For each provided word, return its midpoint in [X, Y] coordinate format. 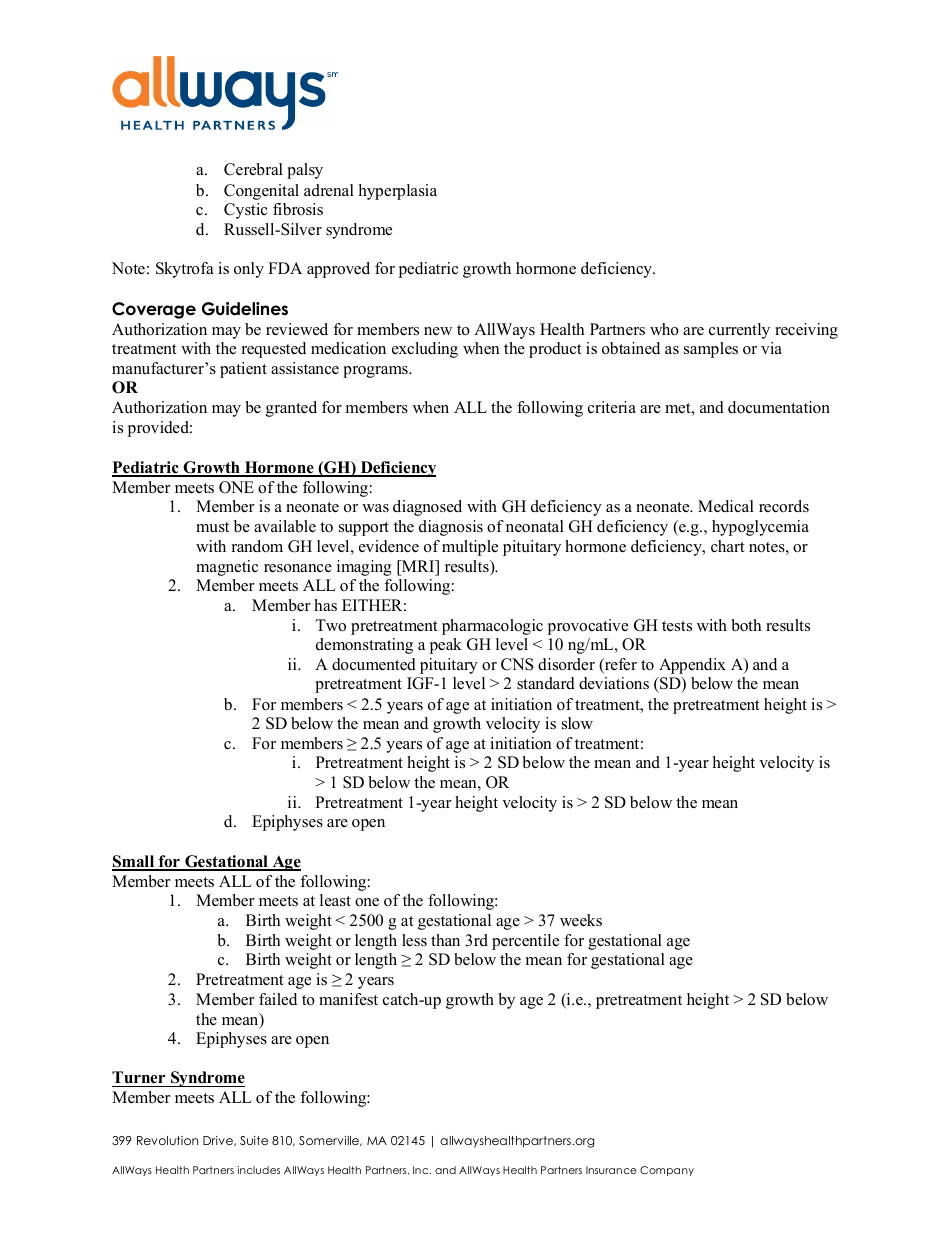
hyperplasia [398, 192]
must [212, 527]
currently [739, 331]
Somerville [330, 1141]
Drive [219, 1141]
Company [667, 1171]
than [445, 940]
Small [134, 862]
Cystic [246, 211]
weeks [581, 920]
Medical [726, 506]
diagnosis [451, 528]
